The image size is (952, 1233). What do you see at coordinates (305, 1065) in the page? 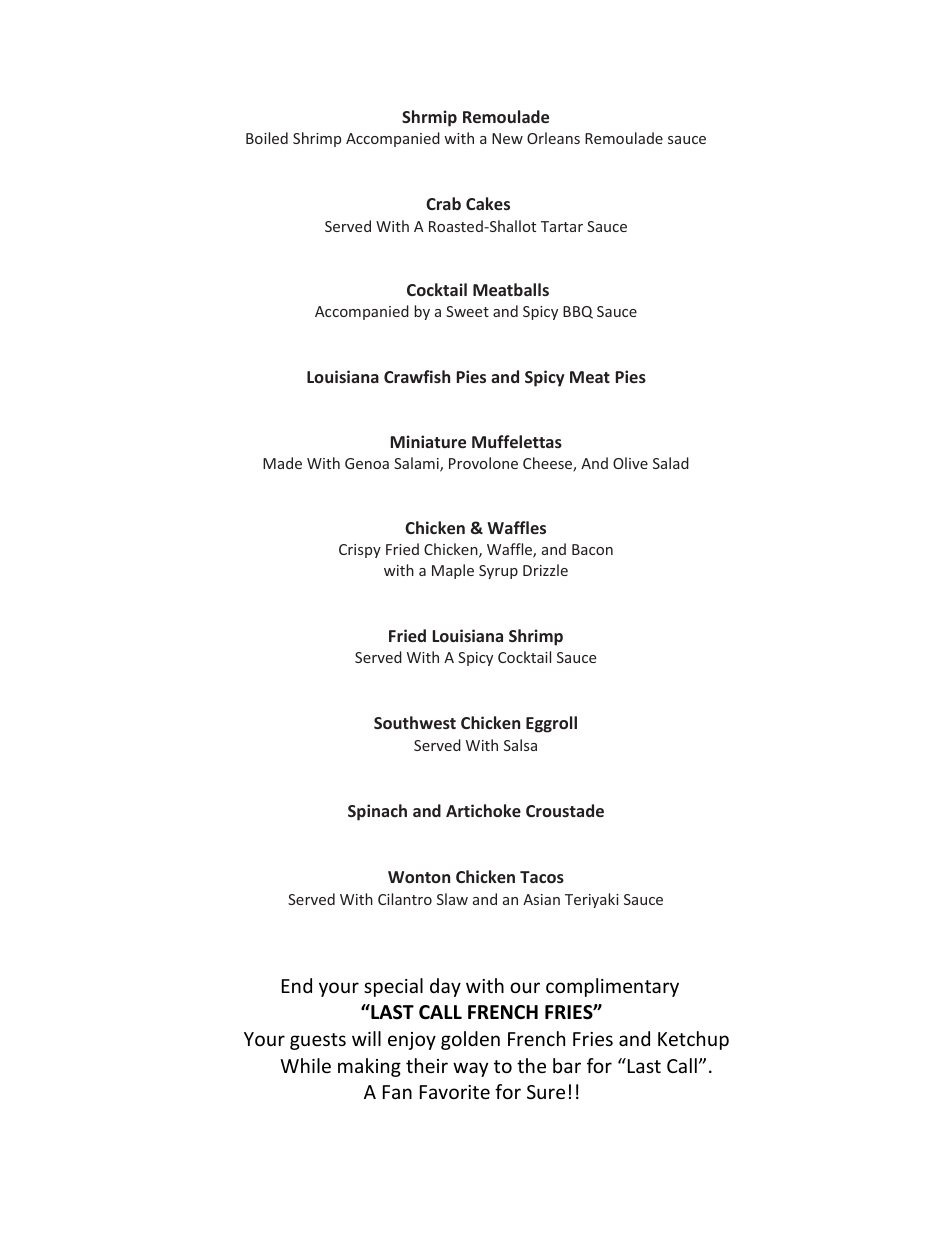
I see `While` at bounding box center [305, 1065].
